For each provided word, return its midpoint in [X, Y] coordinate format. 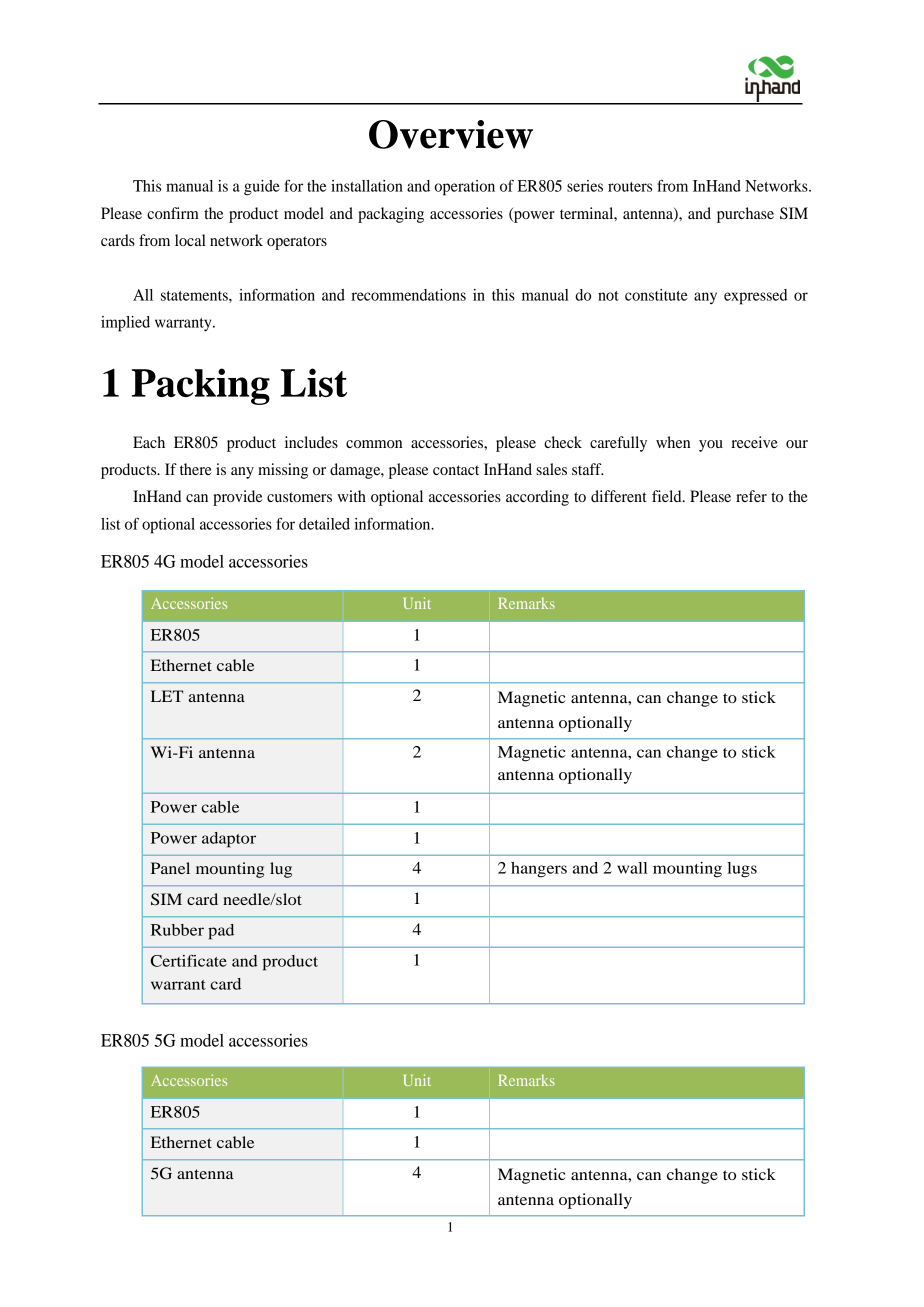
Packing [201, 386]
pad [221, 932]
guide [262, 188]
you [711, 446]
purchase [745, 215]
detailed [324, 524]
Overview [451, 134]
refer [751, 496]
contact [456, 470]
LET [167, 696]
